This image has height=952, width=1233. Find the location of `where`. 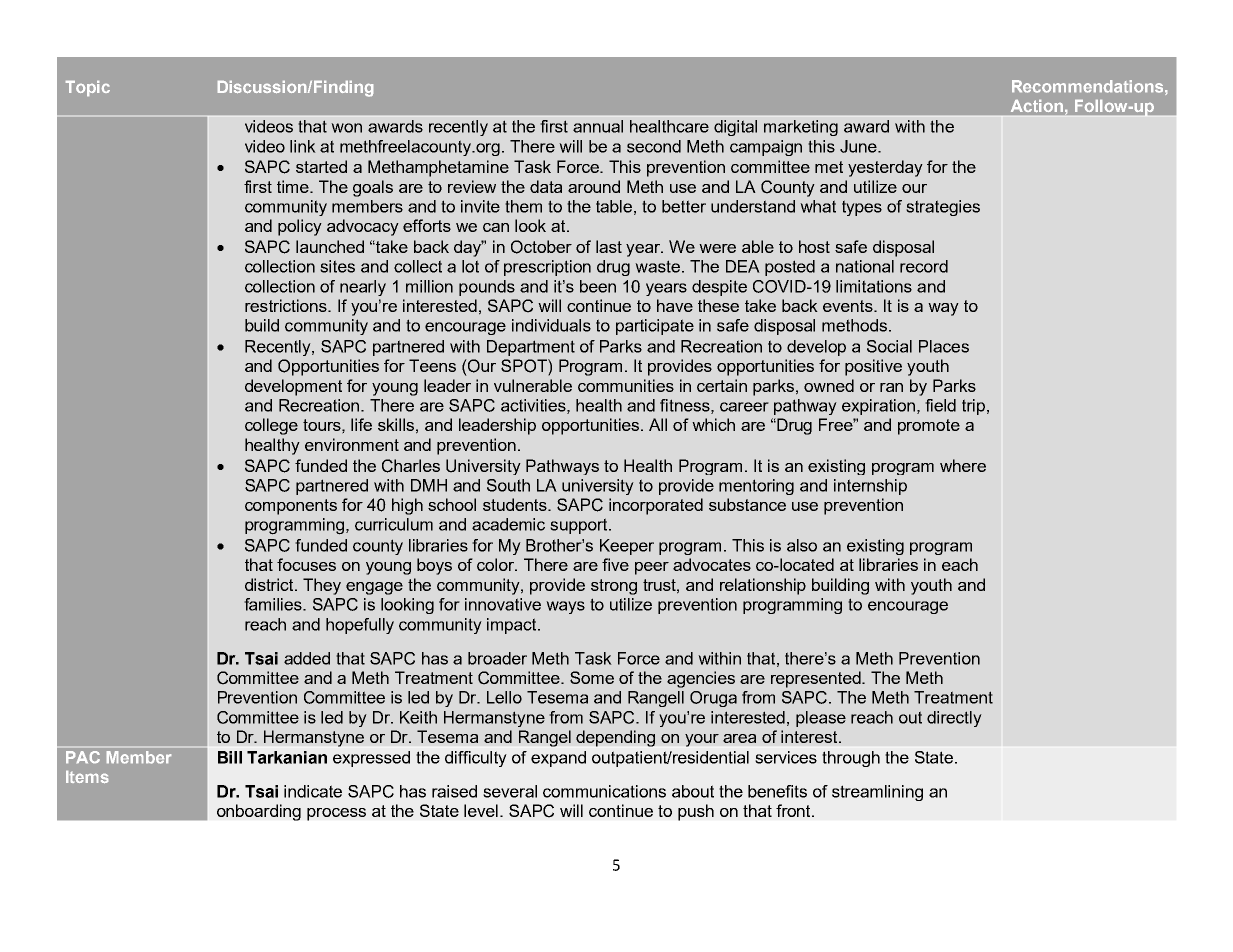

where is located at coordinates (963, 465).
